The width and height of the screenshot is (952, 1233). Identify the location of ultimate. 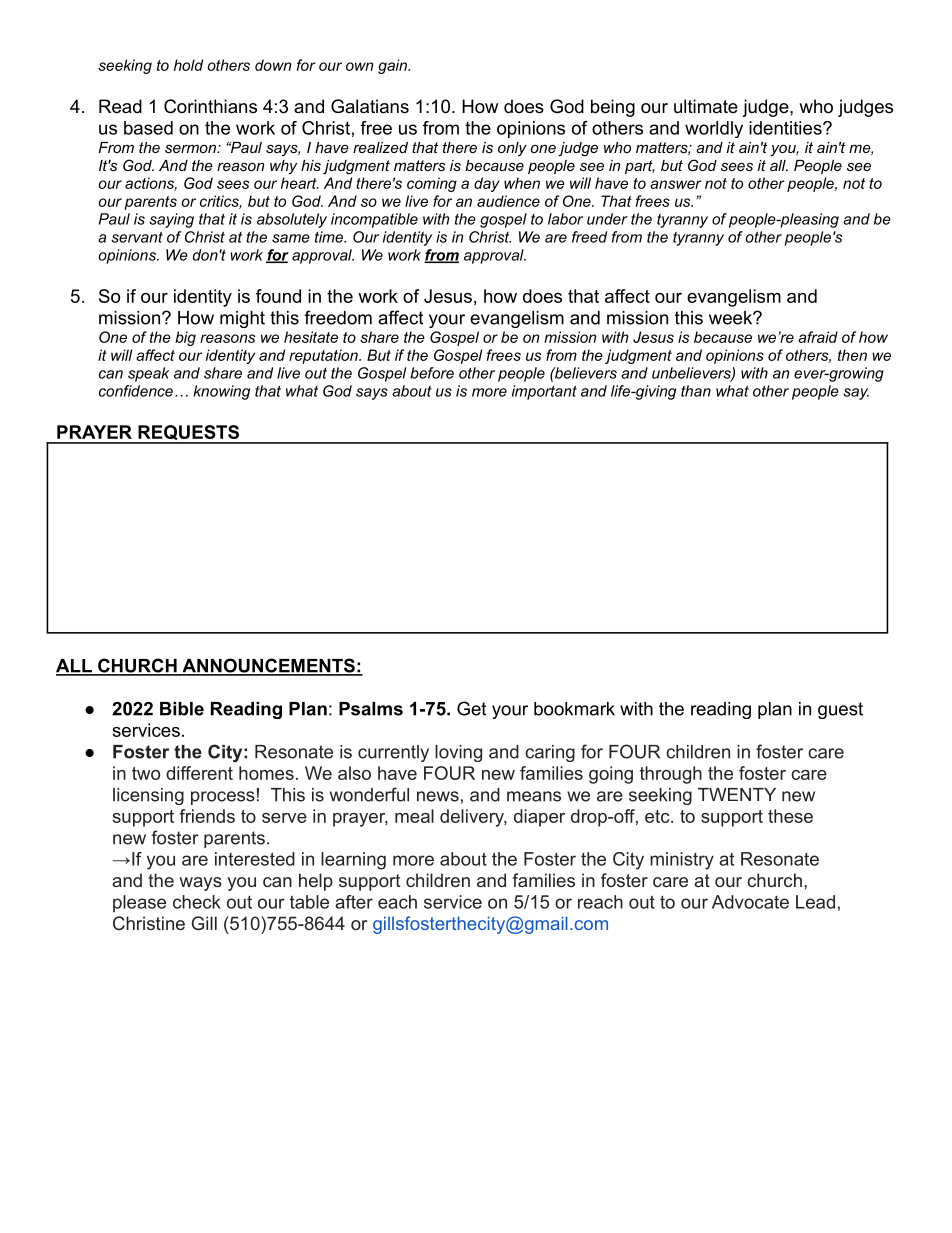
(706, 106).
